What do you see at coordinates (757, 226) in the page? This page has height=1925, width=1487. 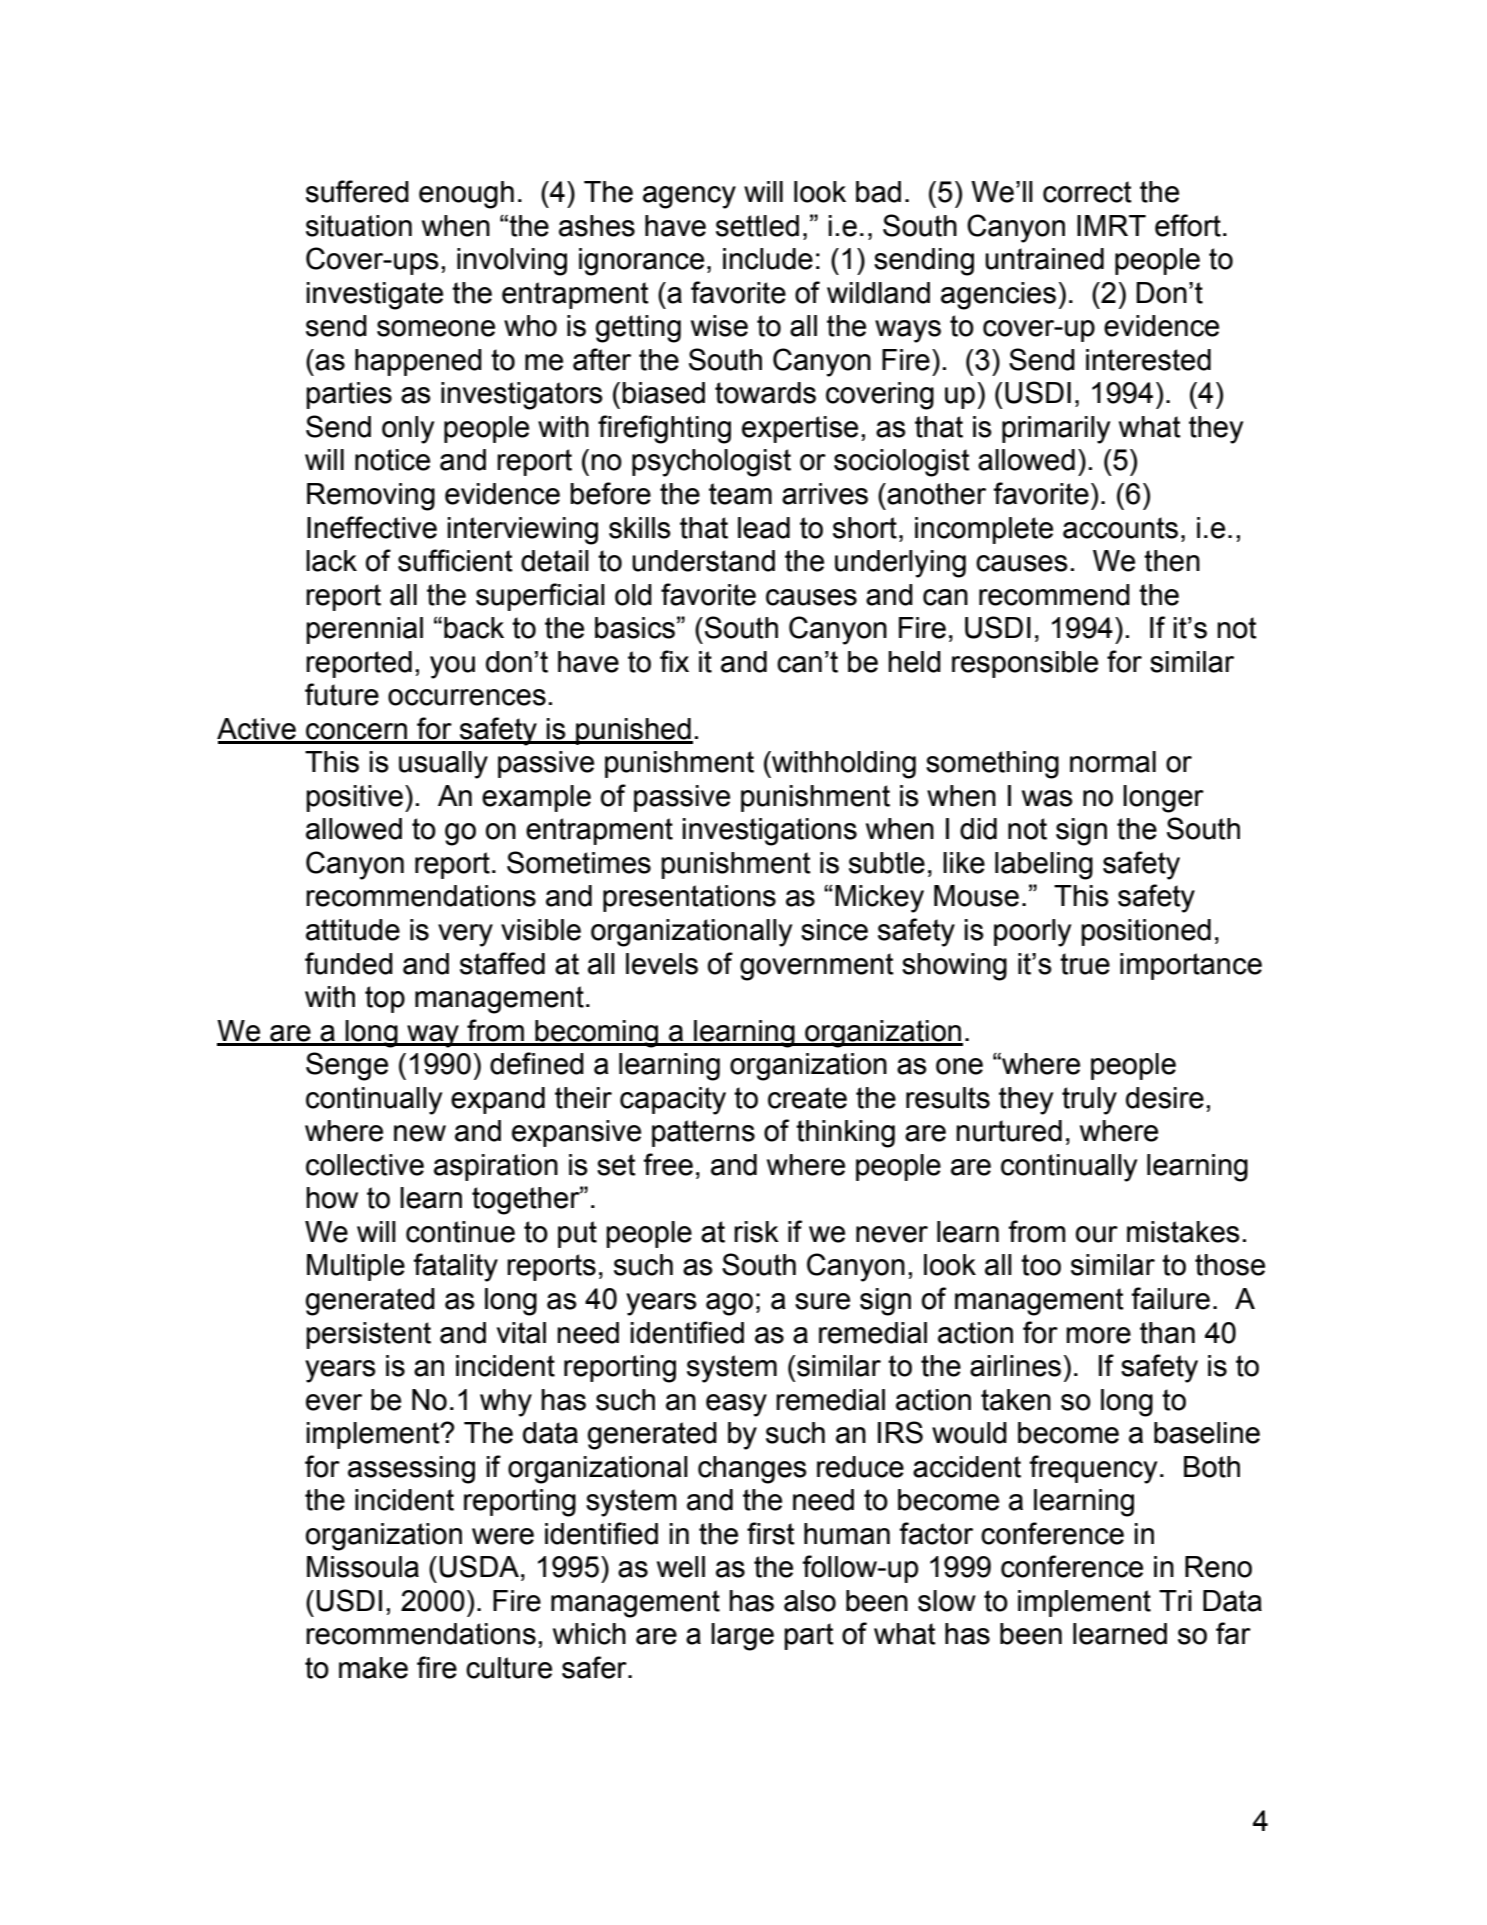 I see `settled` at bounding box center [757, 226].
